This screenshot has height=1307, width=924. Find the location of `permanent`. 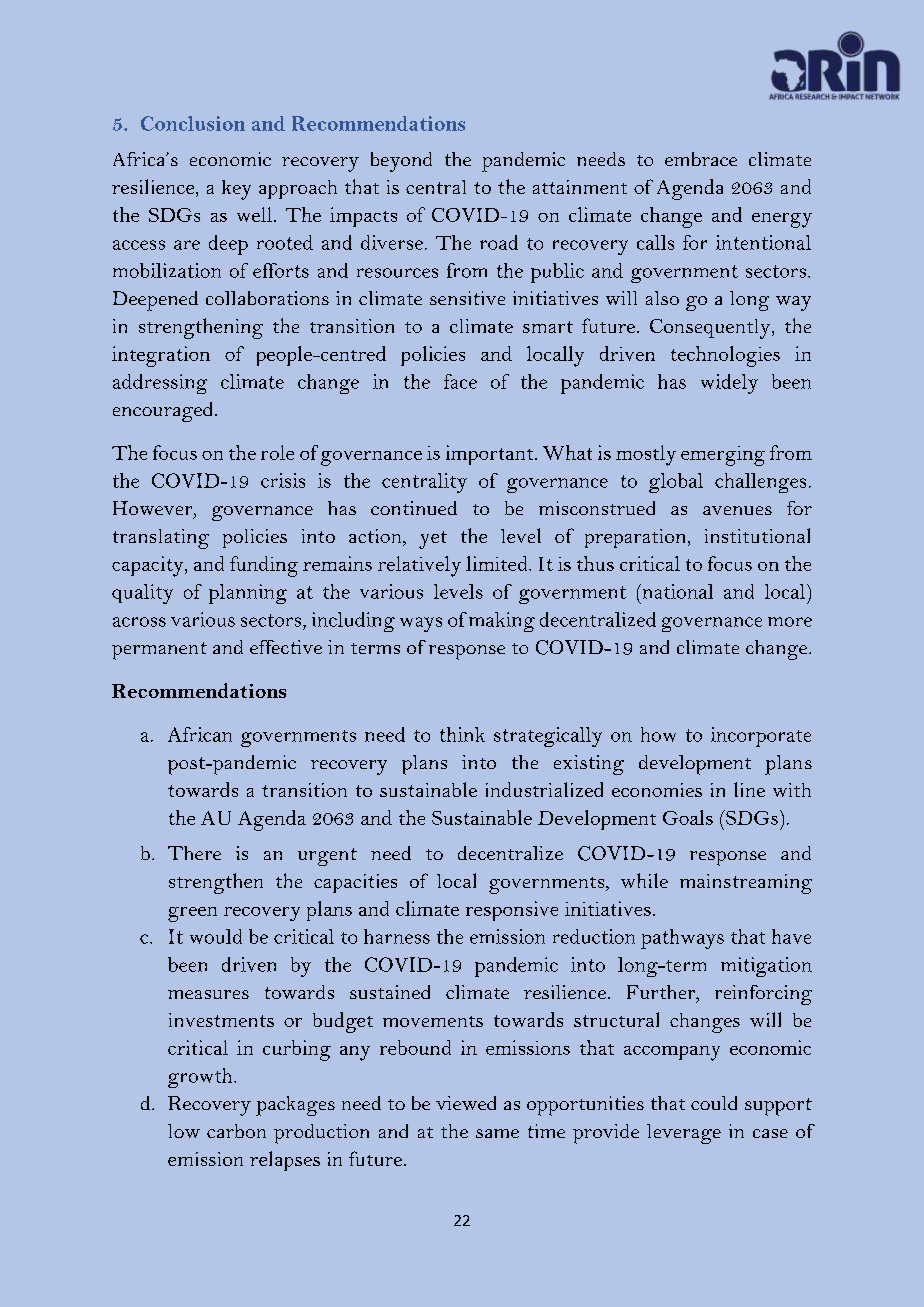

permanent is located at coordinates (159, 651).
